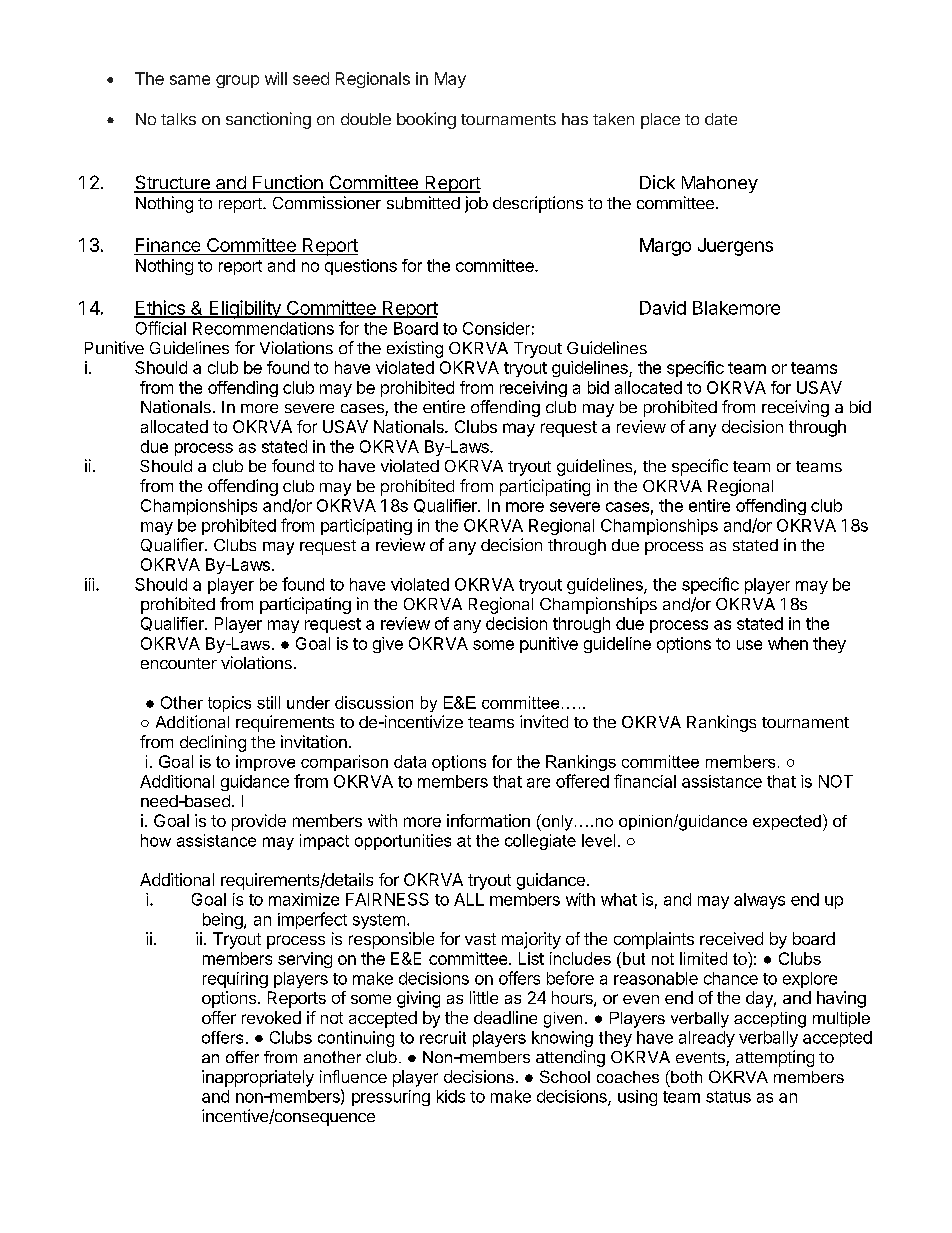 The image size is (952, 1233). What do you see at coordinates (89, 584) in the screenshot?
I see `iii` at bounding box center [89, 584].
